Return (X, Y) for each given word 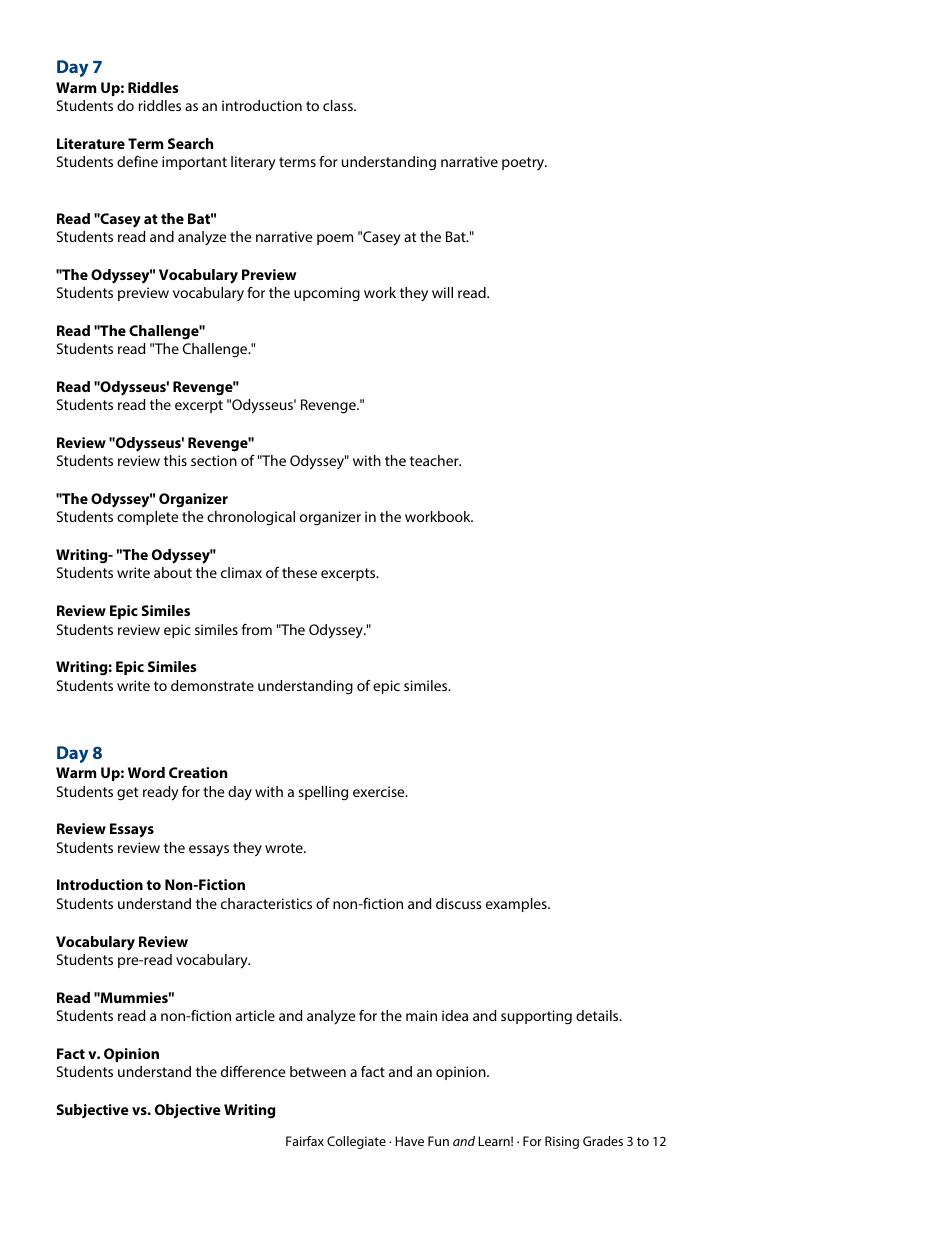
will (442, 292)
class (339, 105)
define (137, 161)
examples (517, 905)
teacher (435, 460)
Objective (188, 1111)
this (175, 460)
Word (146, 772)
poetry (524, 163)
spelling (323, 793)
